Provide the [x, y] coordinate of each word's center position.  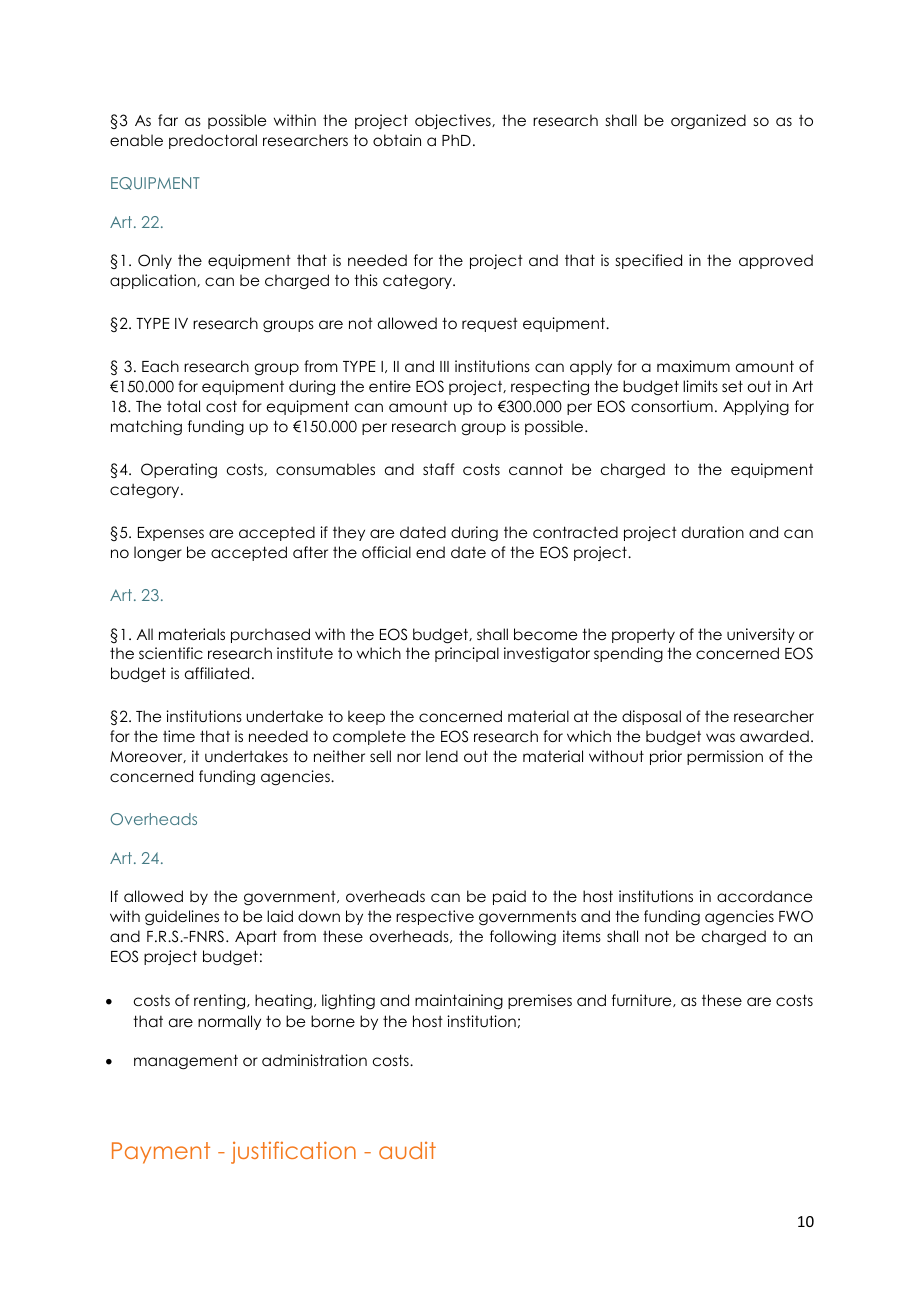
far [168, 120]
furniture [643, 1000]
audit [407, 1150]
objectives [454, 121]
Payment [161, 1153]
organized [708, 122]
